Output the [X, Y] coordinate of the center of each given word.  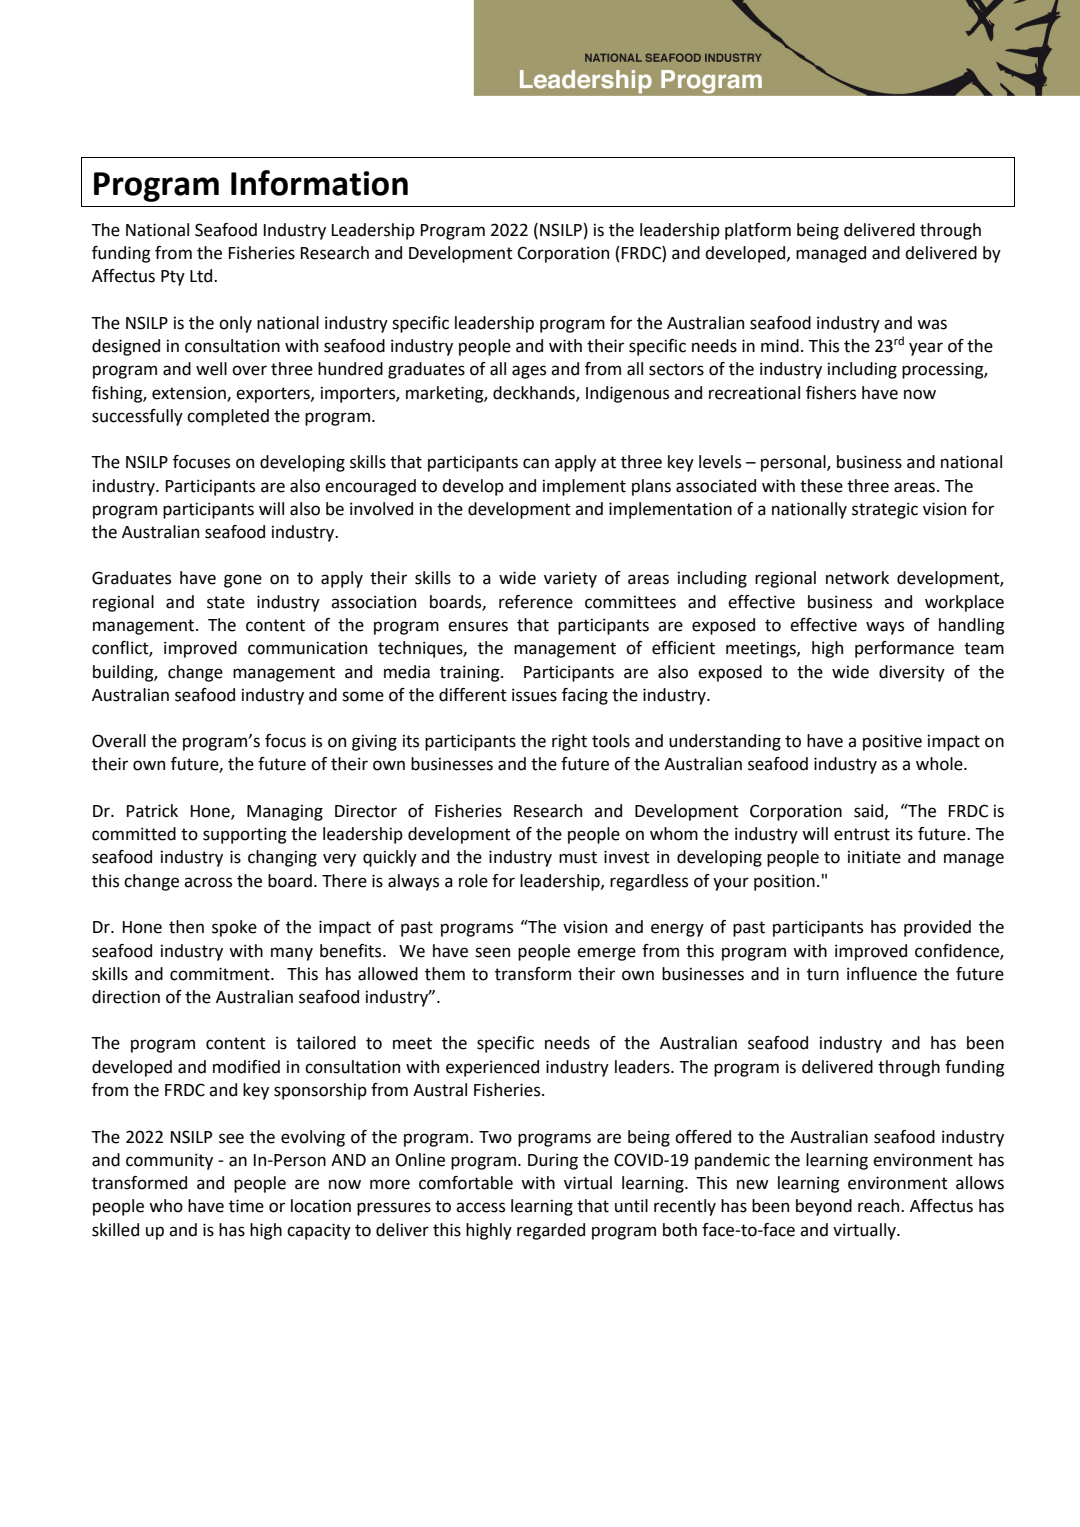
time [246, 1206]
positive [892, 742]
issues [534, 695]
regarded [551, 1231]
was [932, 324]
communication [307, 648]
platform [758, 231]
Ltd [202, 276]
